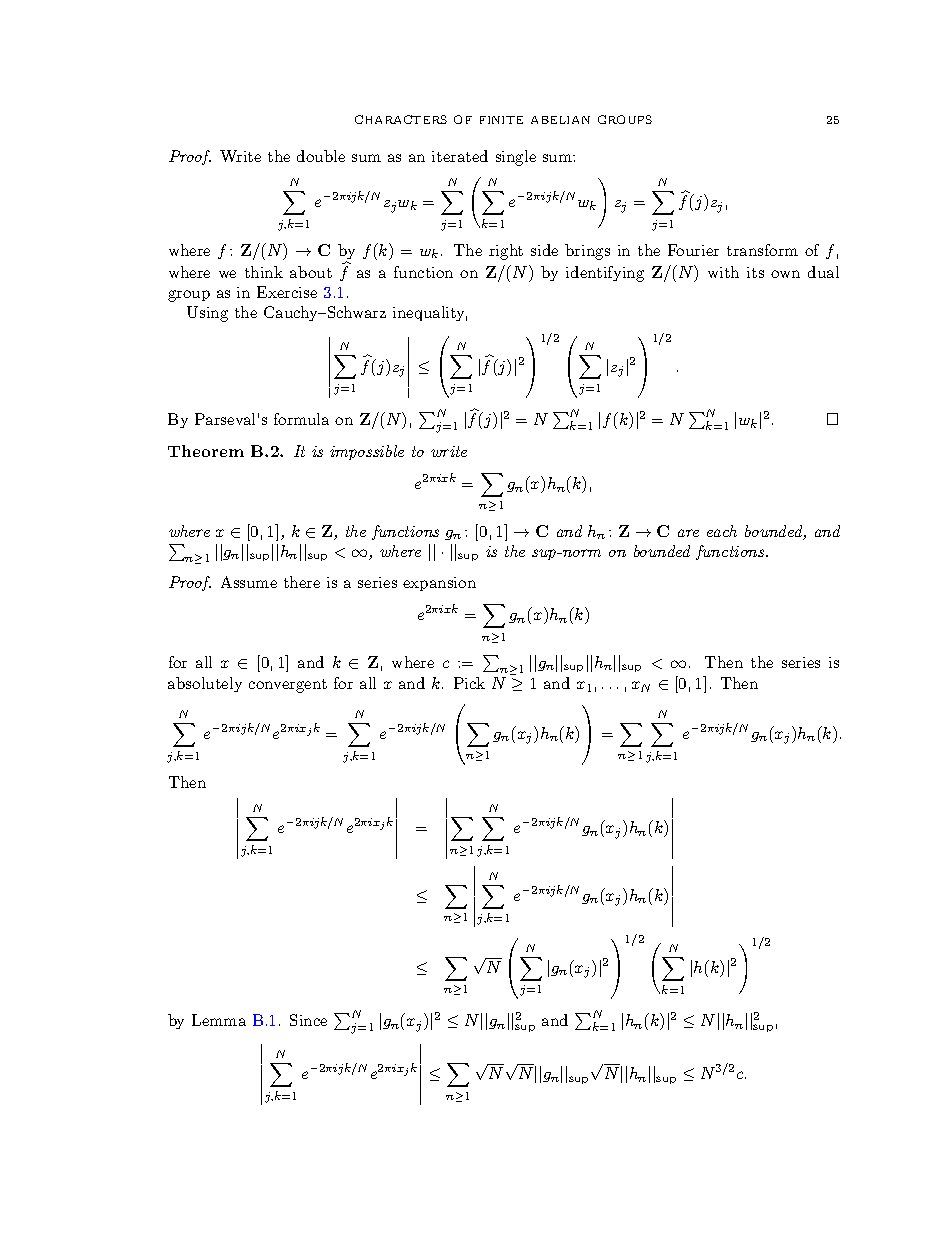 The width and height of the page is (952, 1233). Describe the element at coordinates (516, 158) in the page. I see `single` at that location.
